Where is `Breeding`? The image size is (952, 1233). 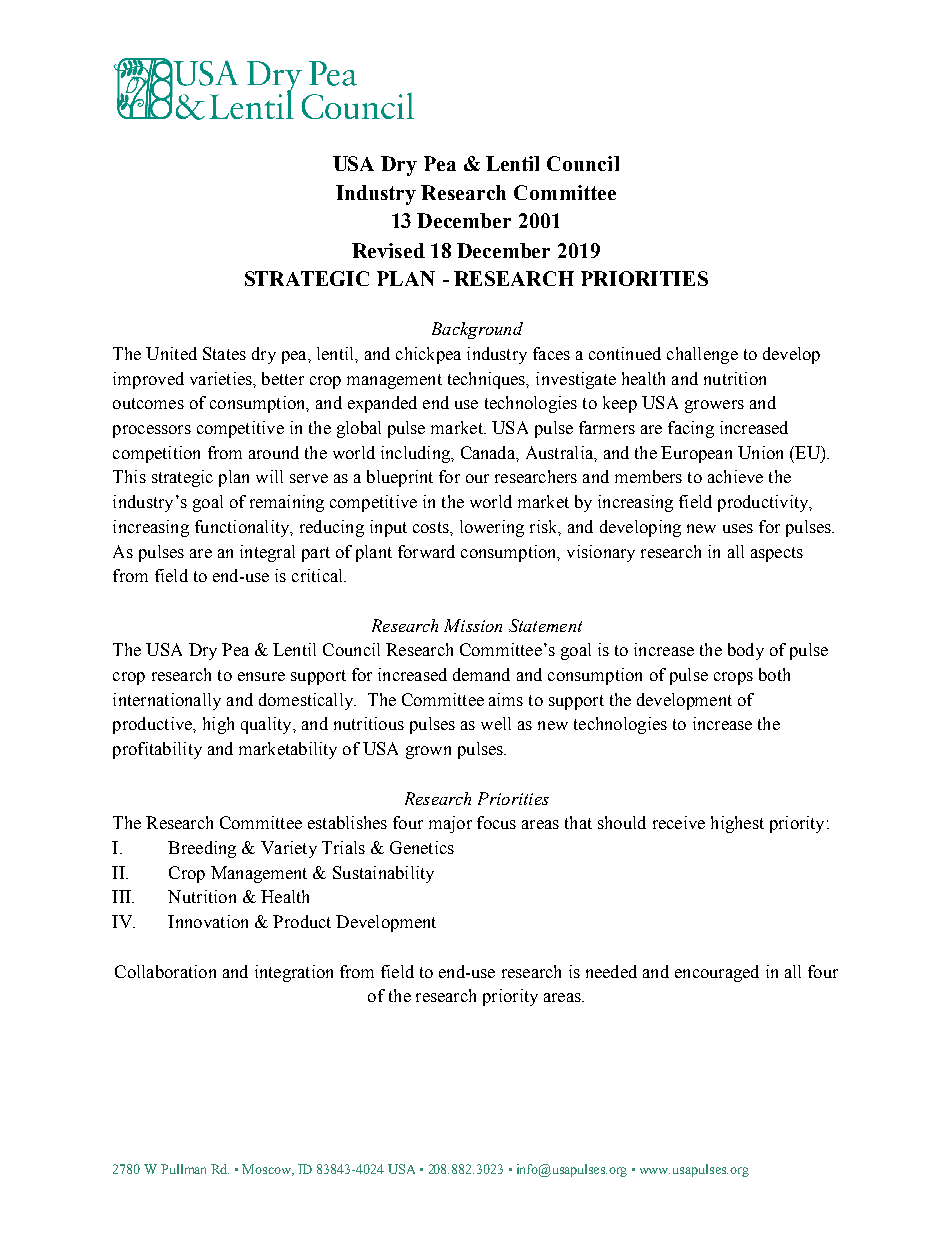 Breeding is located at coordinates (202, 849).
